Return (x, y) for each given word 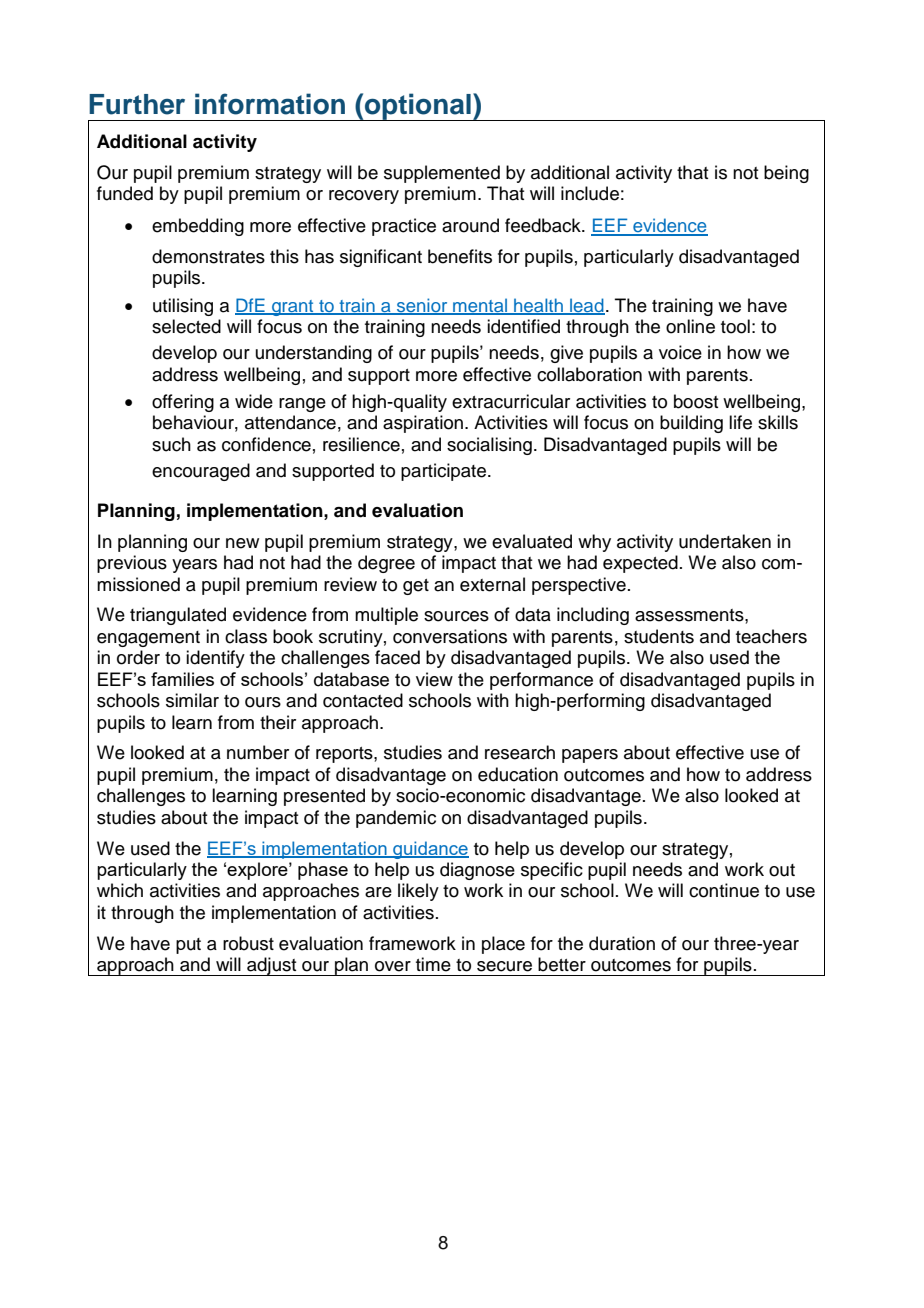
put (188, 946)
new (242, 543)
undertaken (725, 541)
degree (386, 564)
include (590, 193)
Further (137, 104)
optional (418, 107)
